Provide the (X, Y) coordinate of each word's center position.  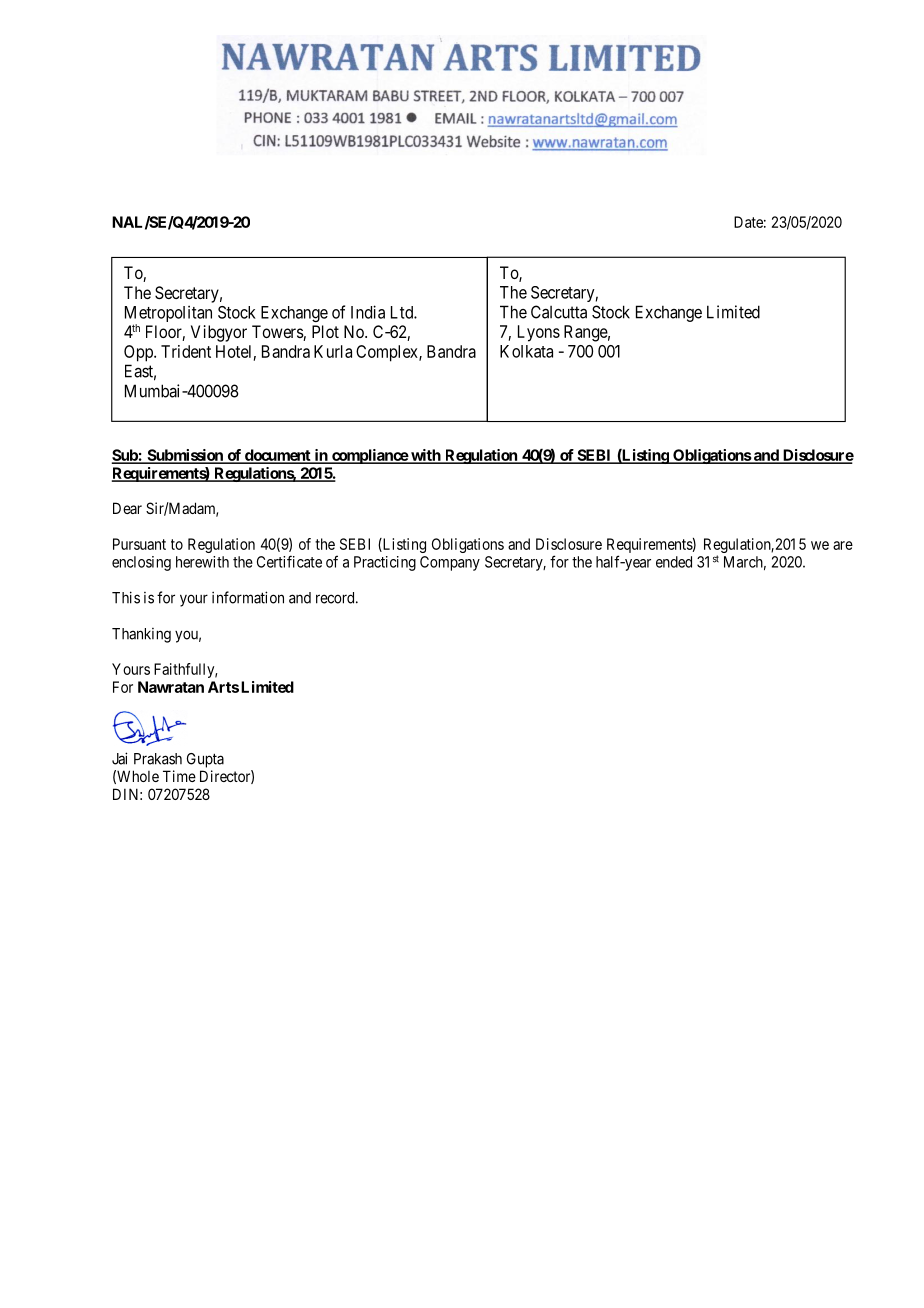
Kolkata (526, 351)
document (277, 456)
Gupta (205, 760)
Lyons (539, 333)
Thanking (141, 635)
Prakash (158, 759)
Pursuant (139, 544)
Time (179, 776)
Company (450, 563)
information (248, 597)
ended (674, 562)
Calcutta (559, 312)
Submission (185, 456)
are (843, 545)
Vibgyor (219, 333)
